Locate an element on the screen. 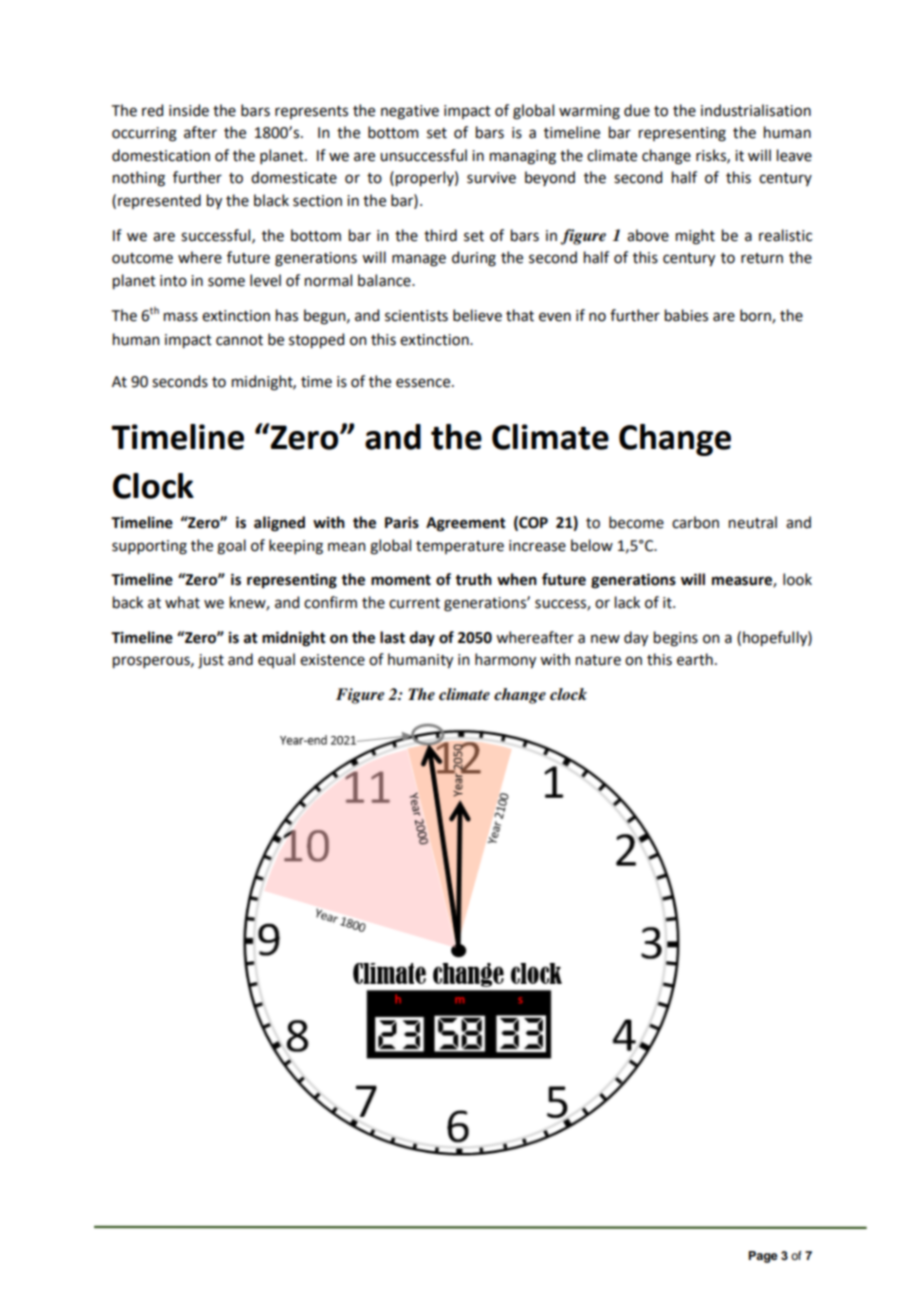 Image resolution: width=924 pixels, height=1307 pixels. just is located at coordinates (211, 661).
